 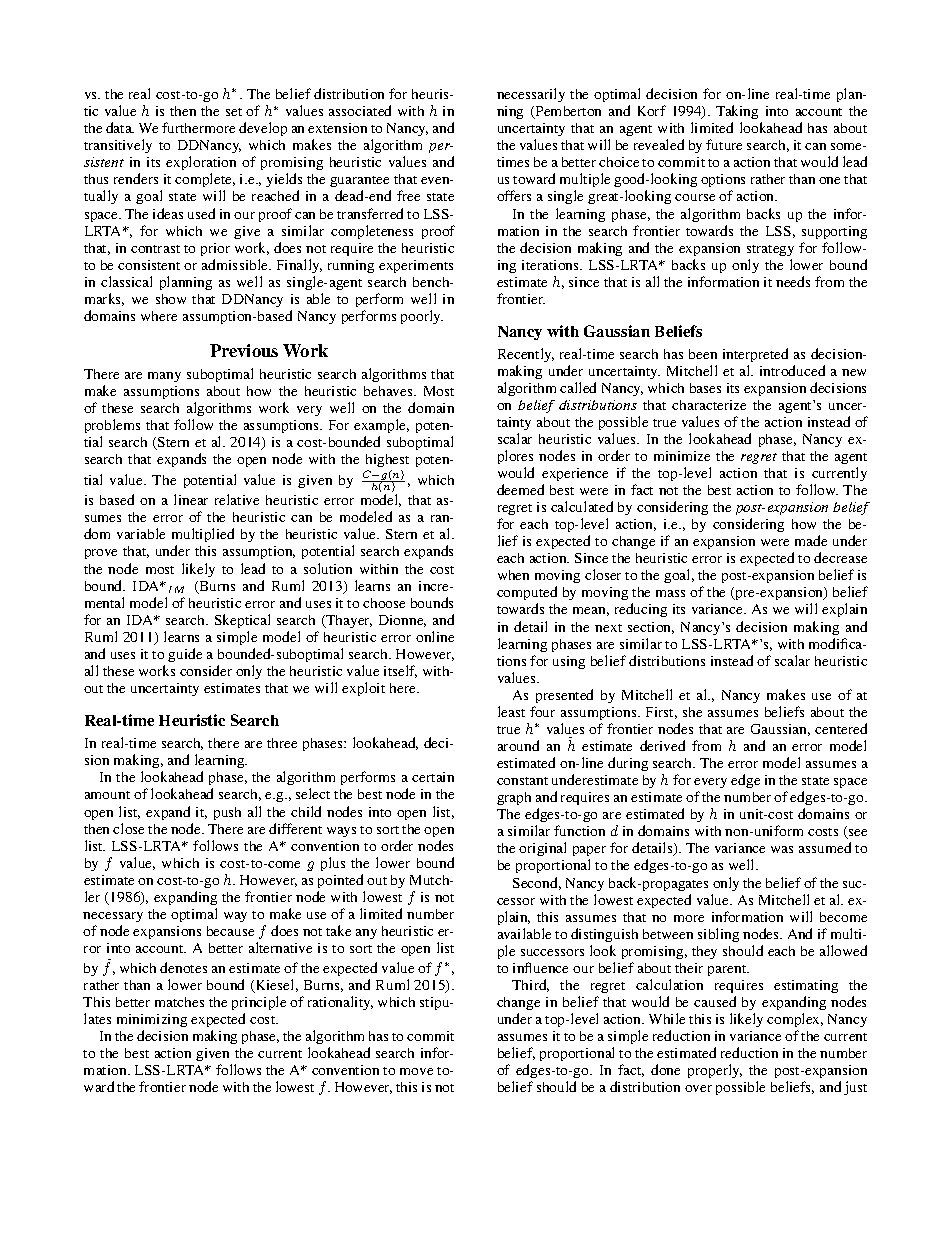 What do you see at coordinates (164, 377) in the page?
I see `many` at bounding box center [164, 377].
